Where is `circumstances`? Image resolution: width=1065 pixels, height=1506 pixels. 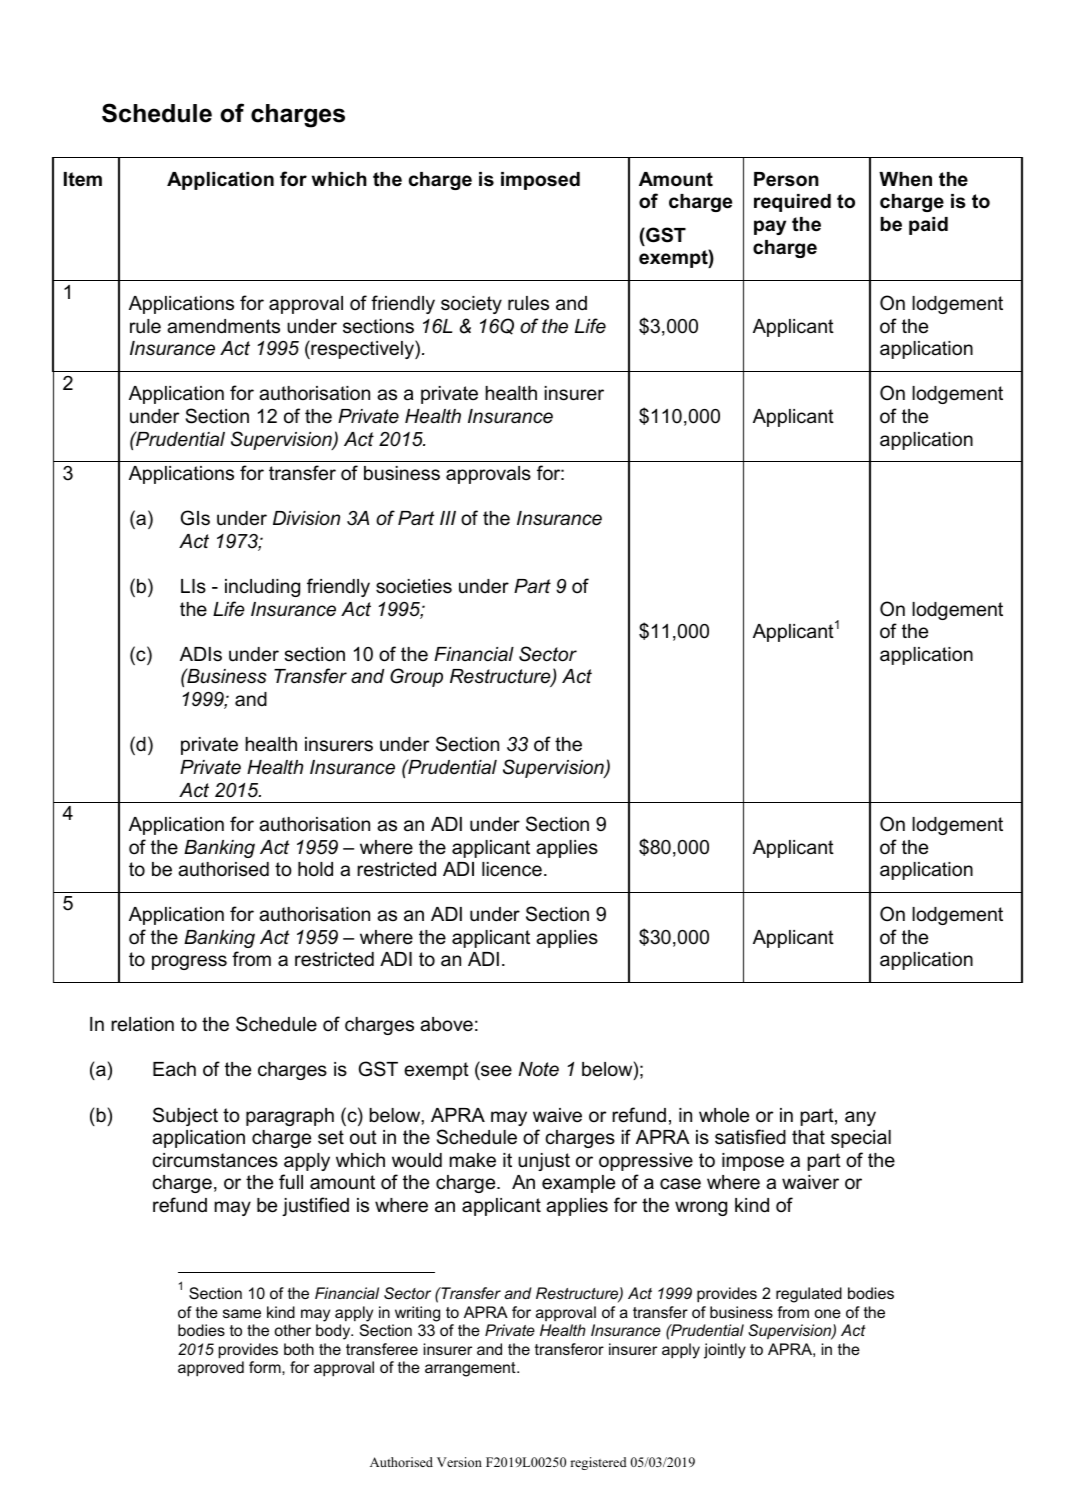 circumstances is located at coordinates (215, 1160).
